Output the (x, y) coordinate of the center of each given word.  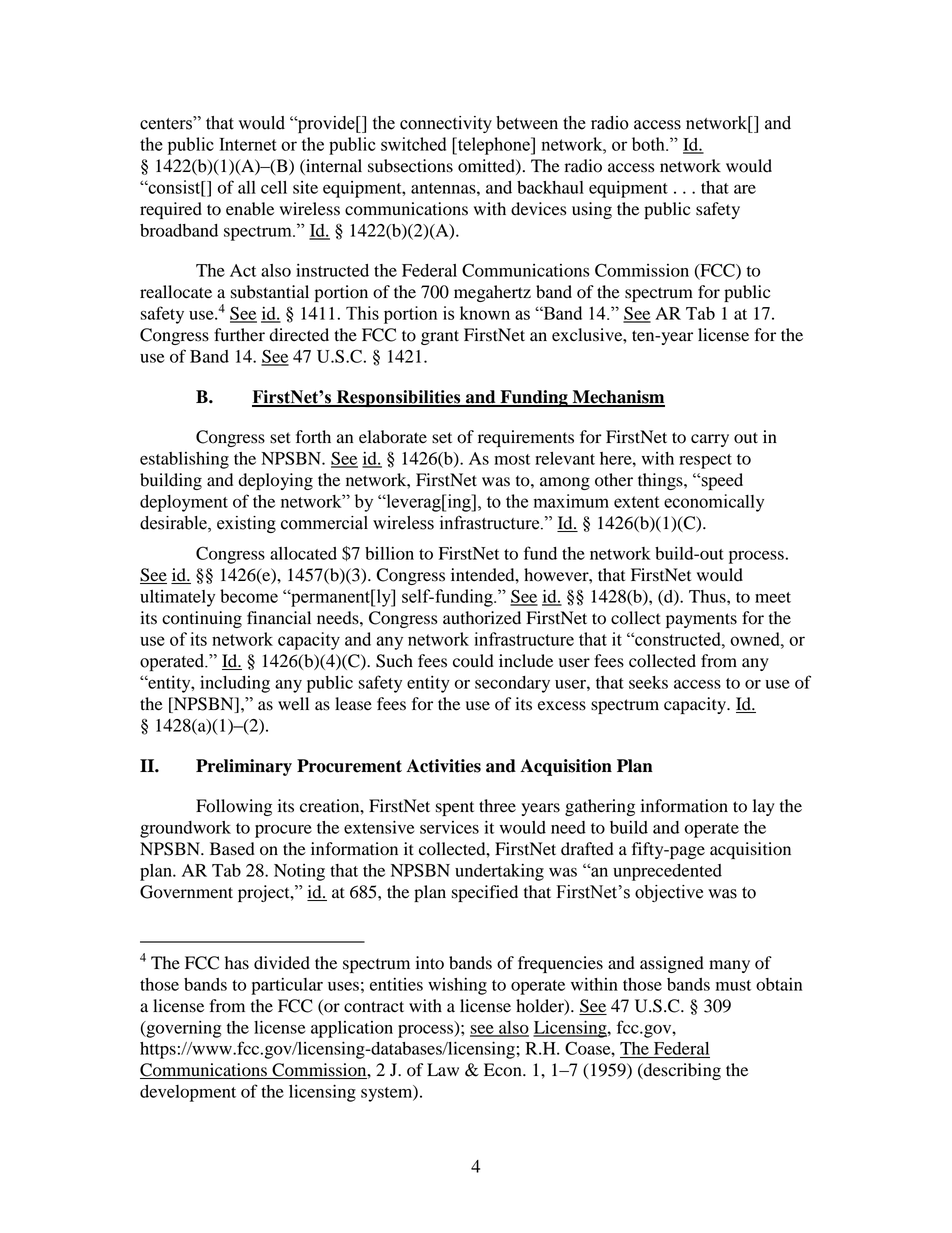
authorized (482, 618)
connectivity (446, 124)
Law (443, 1070)
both (649, 144)
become (249, 596)
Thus (708, 596)
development (188, 1093)
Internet (248, 144)
